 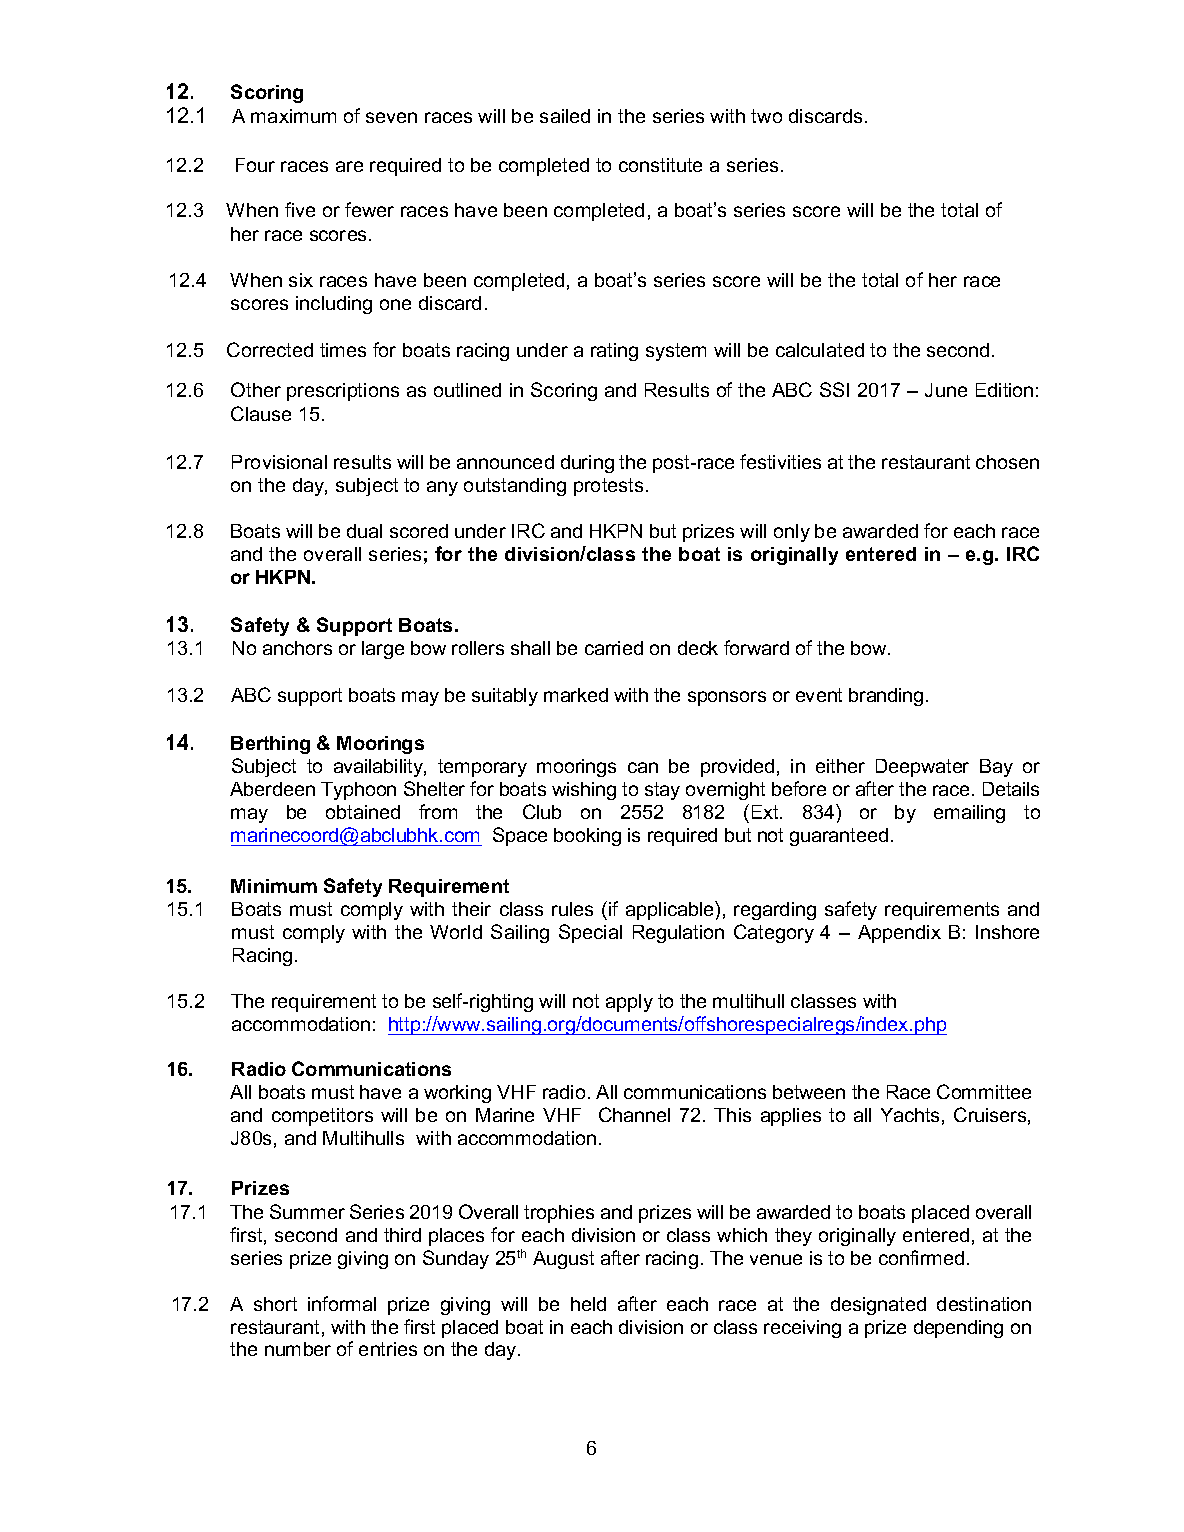 What do you see at coordinates (643, 767) in the document?
I see `can` at bounding box center [643, 767].
